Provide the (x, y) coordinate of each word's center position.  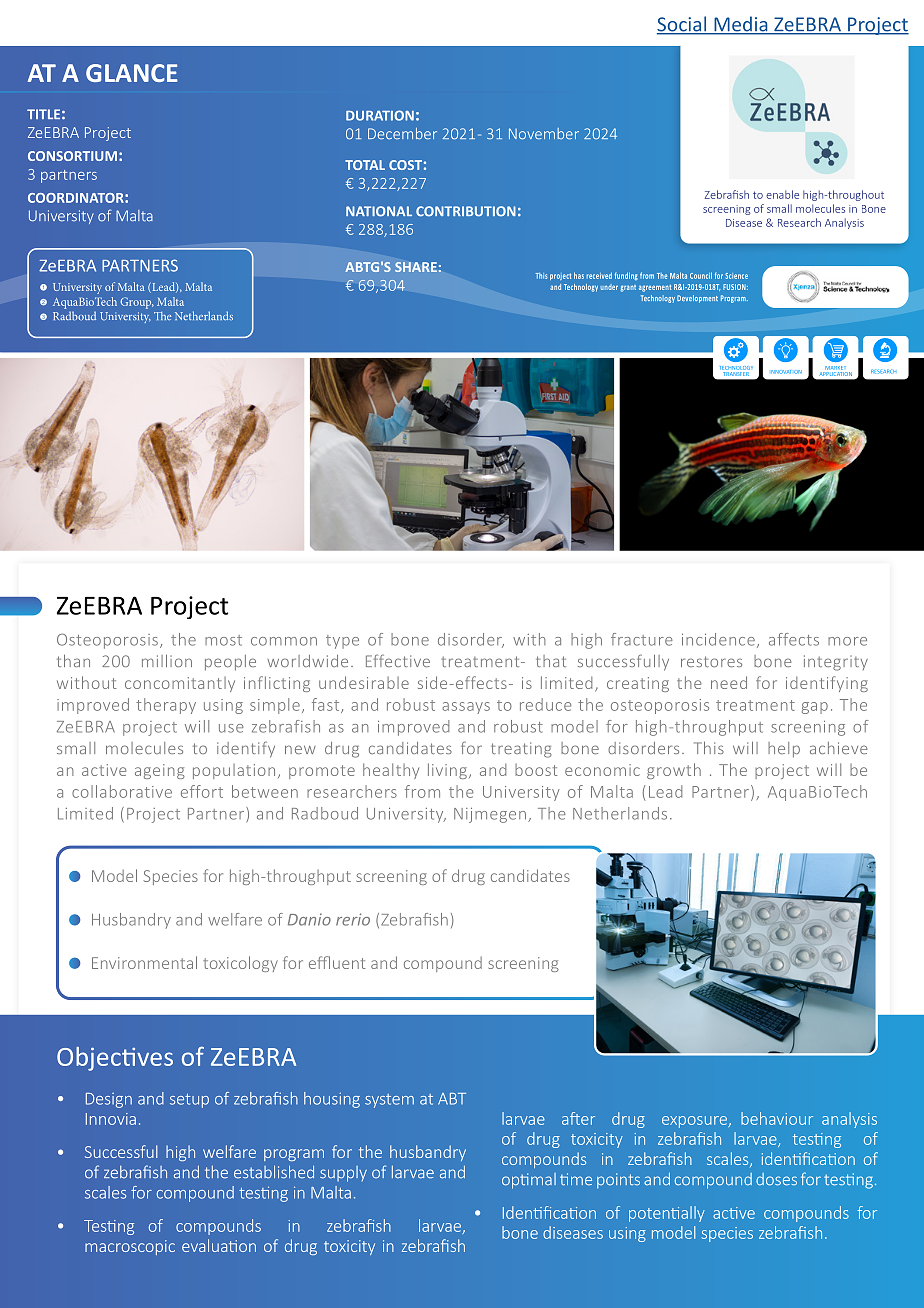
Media (741, 25)
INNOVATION (786, 372)
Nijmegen (490, 815)
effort (202, 791)
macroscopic (130, 1247)
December (402, 134)
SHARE (416, 267)
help (784, 750)
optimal (529, 1181)
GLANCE (132, 73)
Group (137, 303)
